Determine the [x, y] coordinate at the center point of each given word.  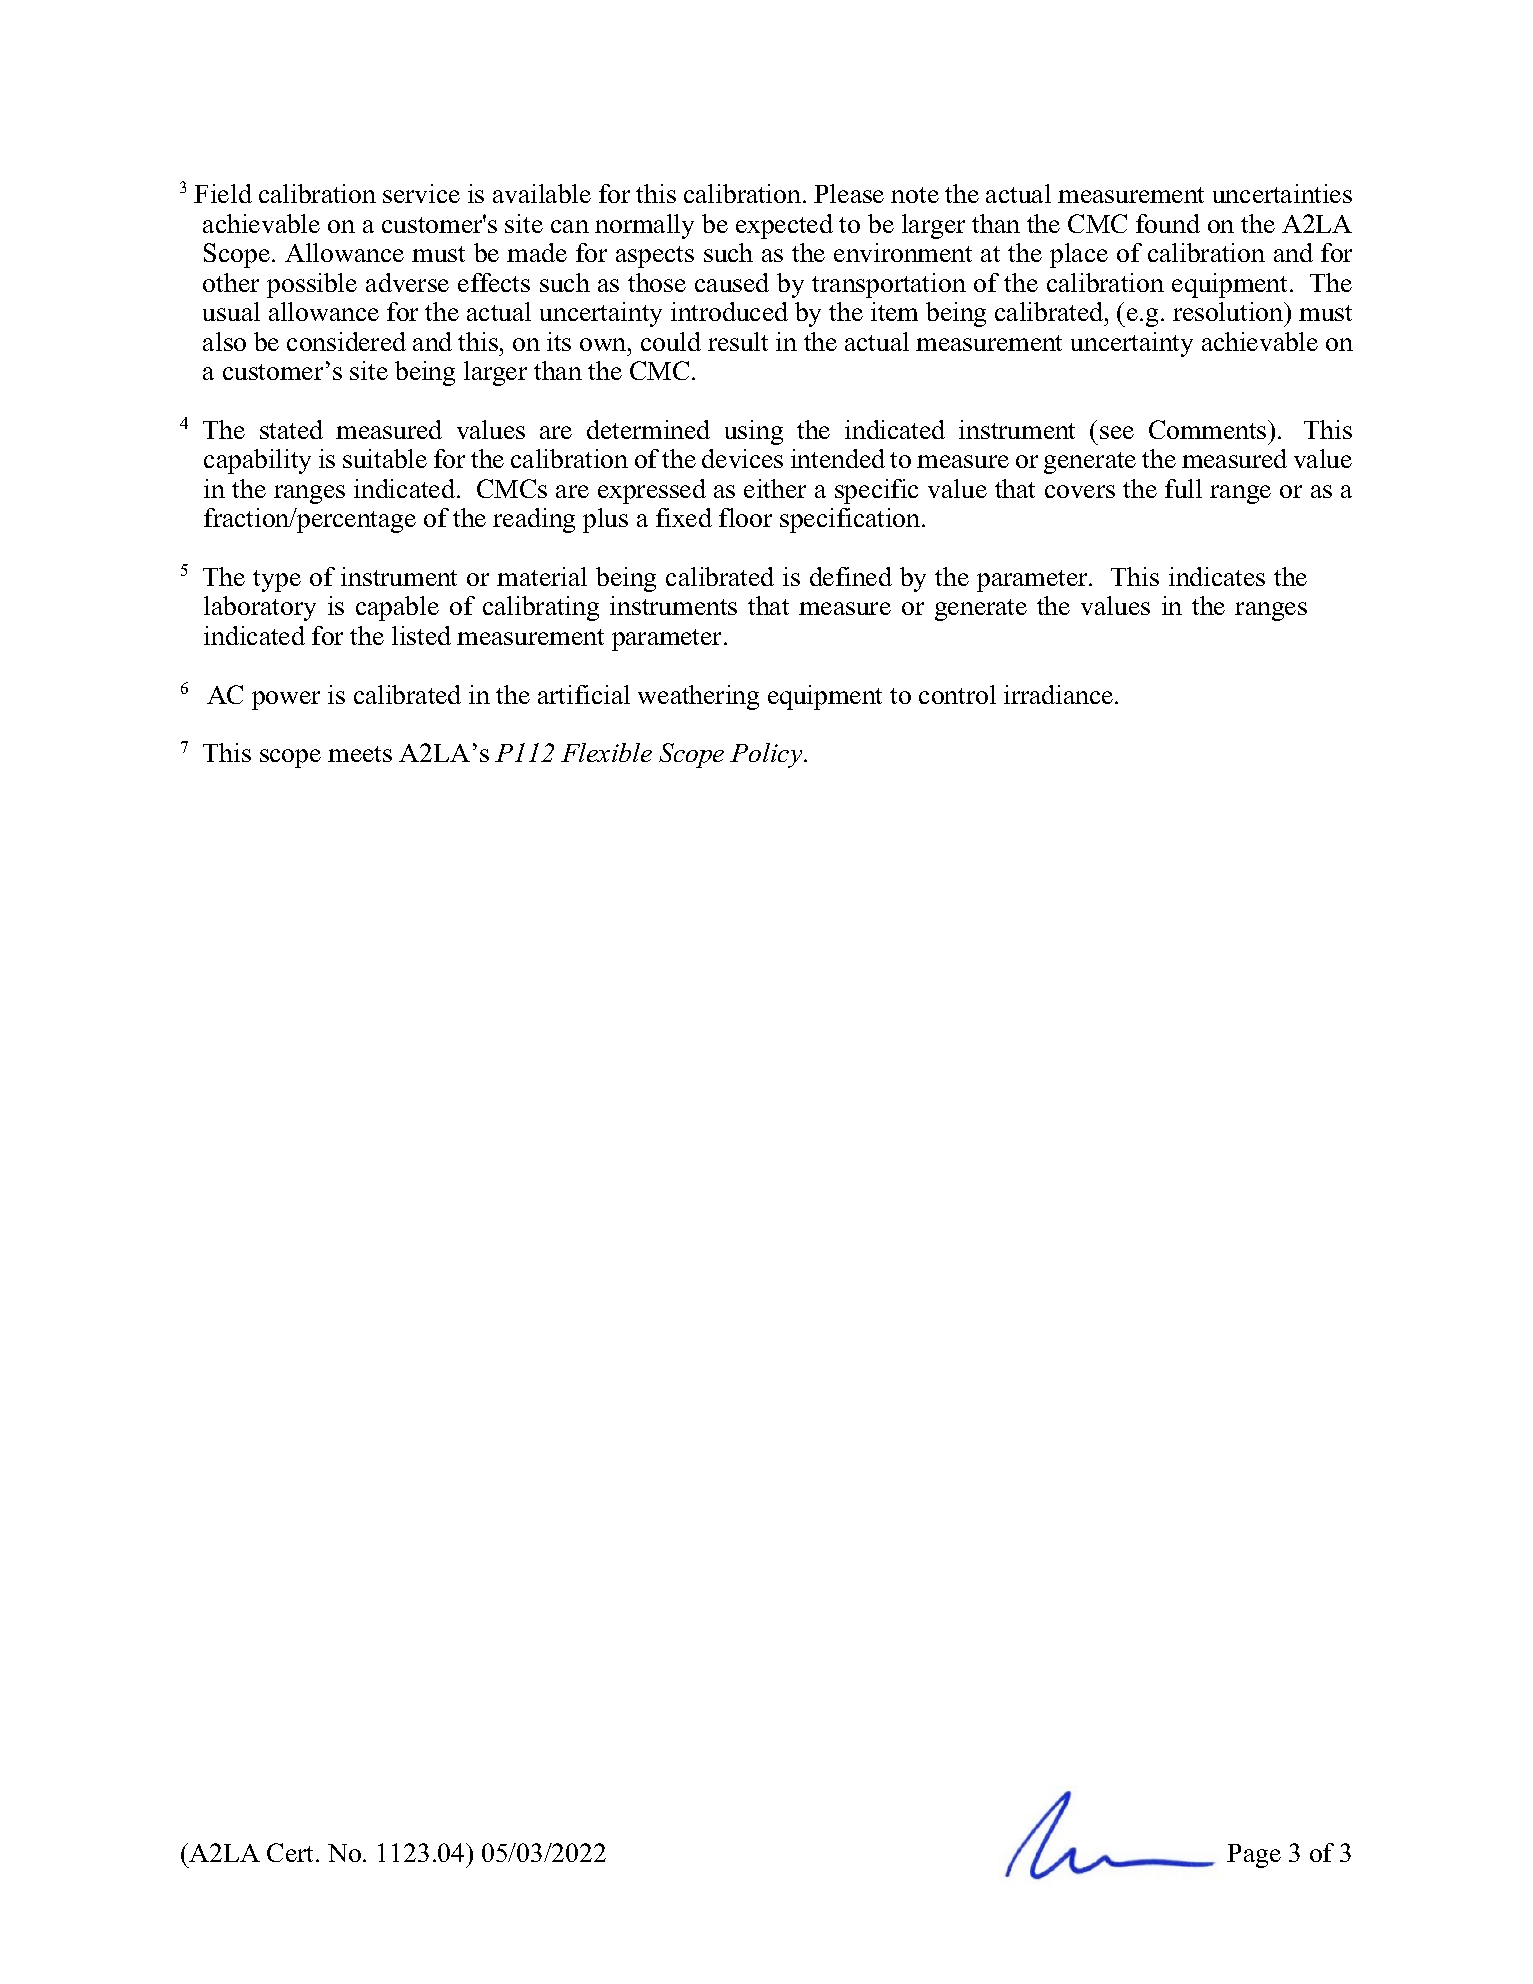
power [286, 700]
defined [851, 576]
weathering [698, 697]
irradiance [1058, 694]
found [1168, 223]
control [957, 694]
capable [397, 608]
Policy [767, 755]
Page [1254, 1856]
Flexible [606, 752]
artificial [584, 694]
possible [312, 285]
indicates [1217, 576]
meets [360, 754]
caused [732, 282]
